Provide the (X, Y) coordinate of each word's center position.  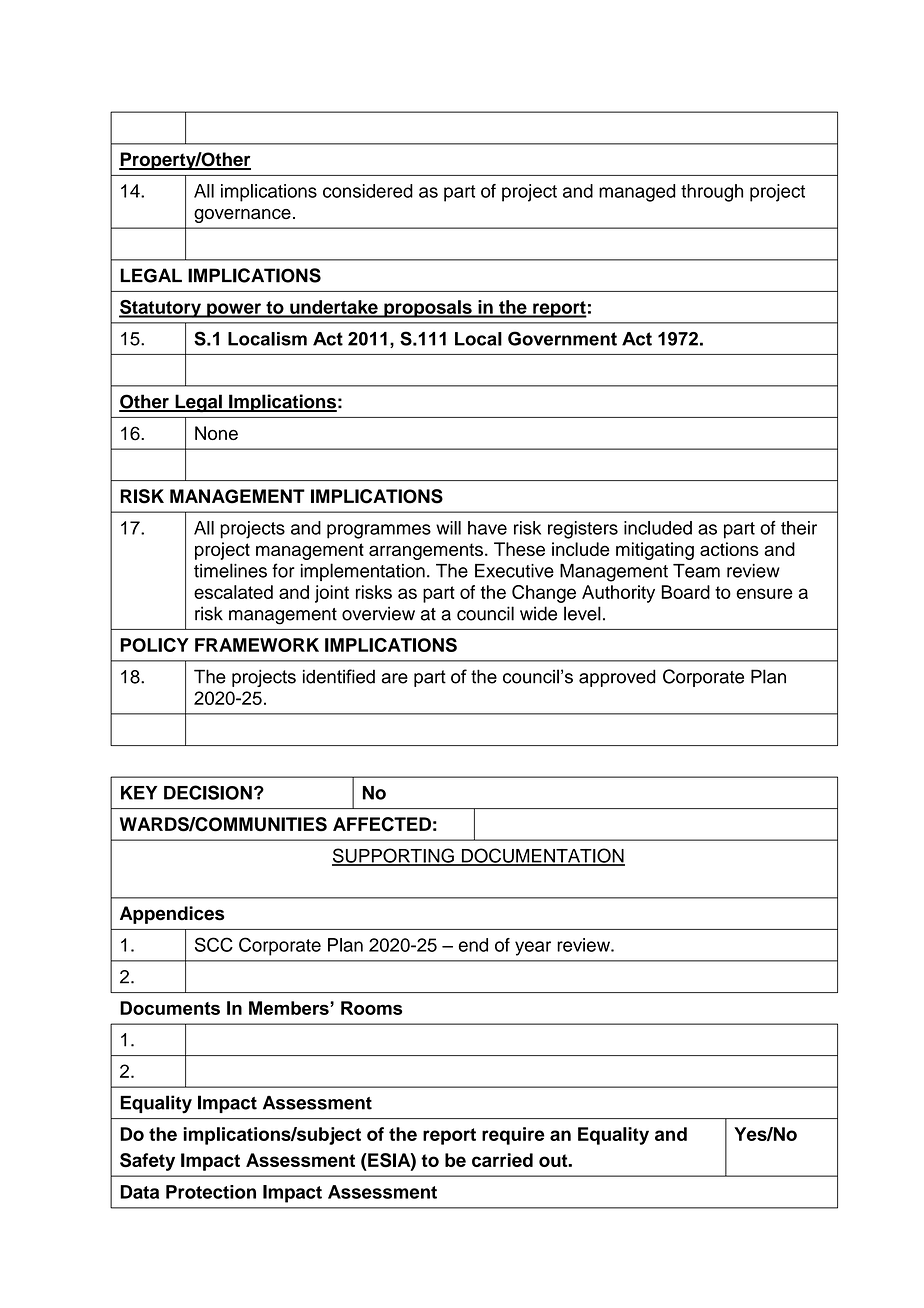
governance (242, 216)
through (712, 193)
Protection (211, 1192)
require (513, 1136)
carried (502, 1160)
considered (368, 191)
